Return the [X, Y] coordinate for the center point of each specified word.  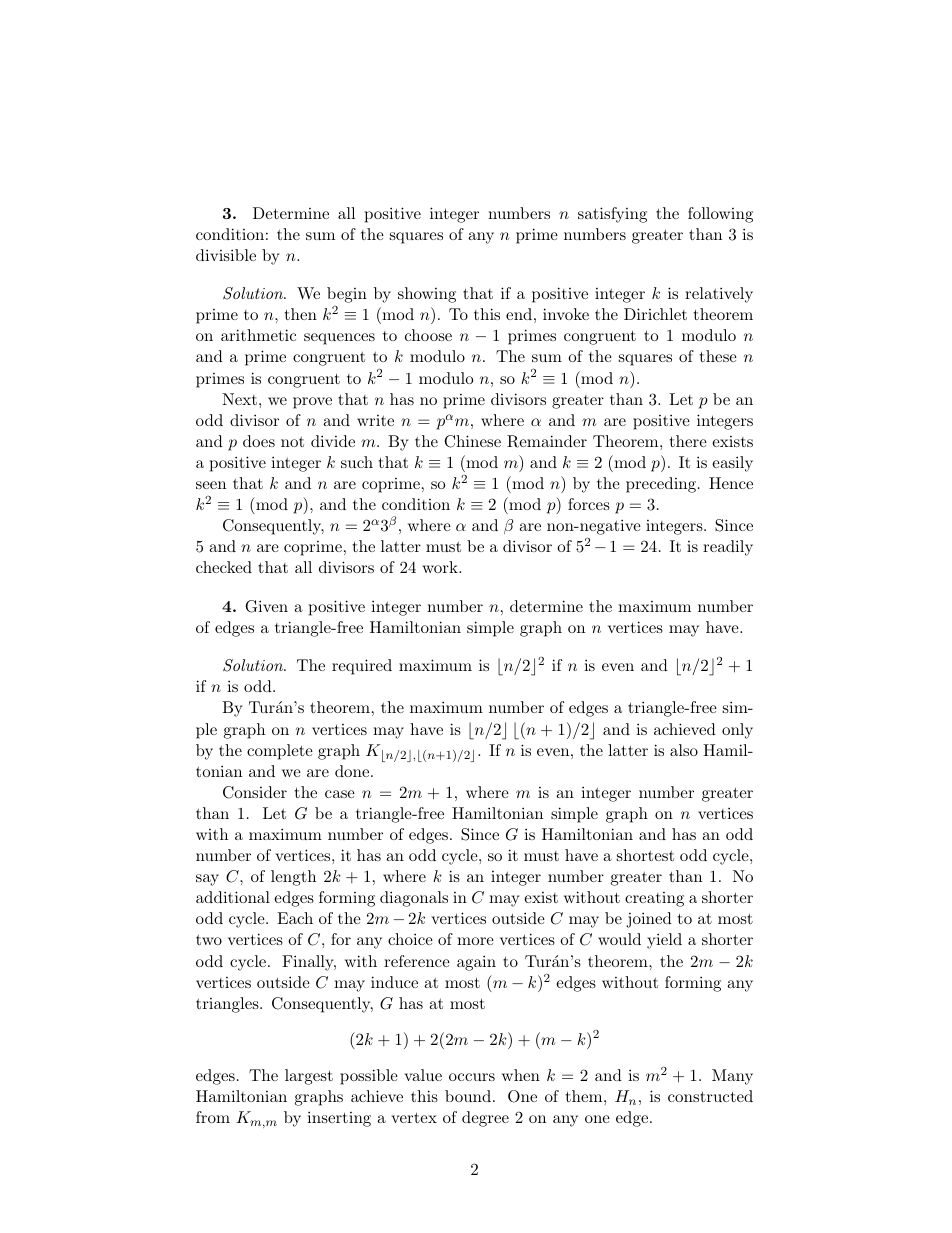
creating [654, 899]
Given [266, 606]
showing [427, 295]
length [293, 878]
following [720, 215]
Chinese [472, 441]
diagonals [414, 899]
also [684, 750]
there [688, 441]
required [362, 667]
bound [468, 1096]
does [259, 441]
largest [309, 1077]
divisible [226, 255]
